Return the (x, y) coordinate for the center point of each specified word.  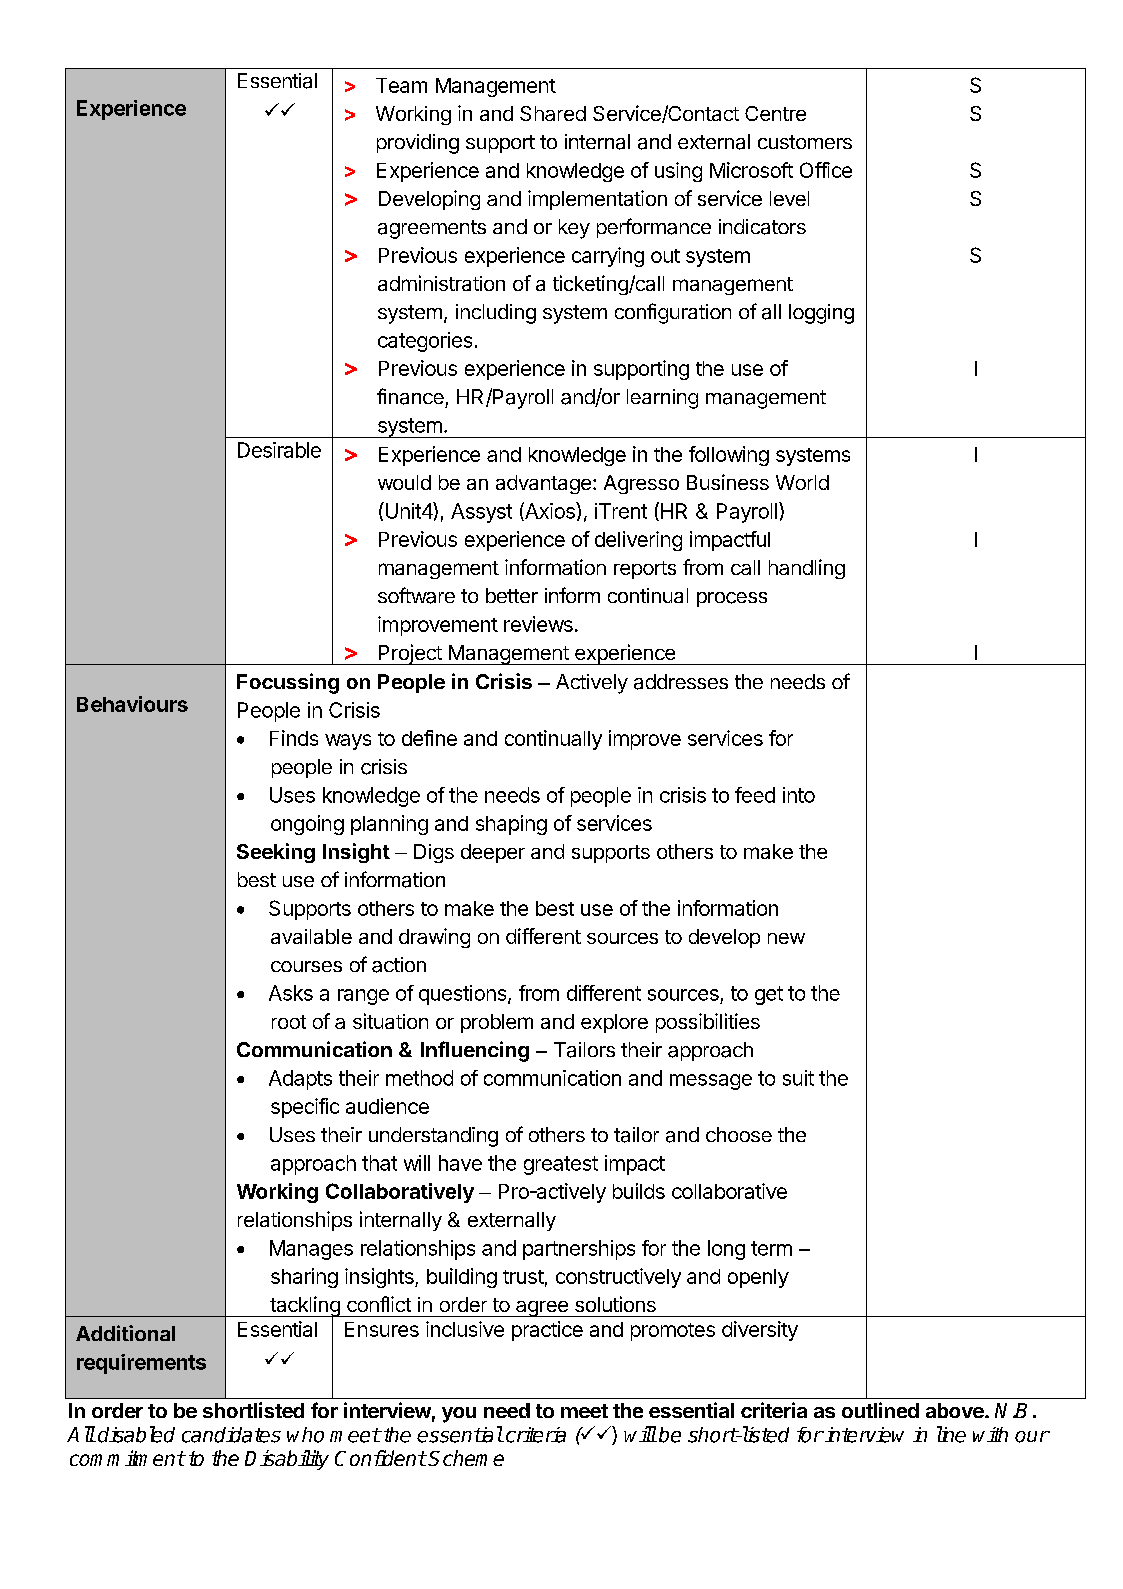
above (956, 1410)
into (799, 795)
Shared (553, 113)
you (459, 1415)
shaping (511, 825)
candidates (231, 1435)
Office (826, 170)
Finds (294, 738)
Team (401, 85)
